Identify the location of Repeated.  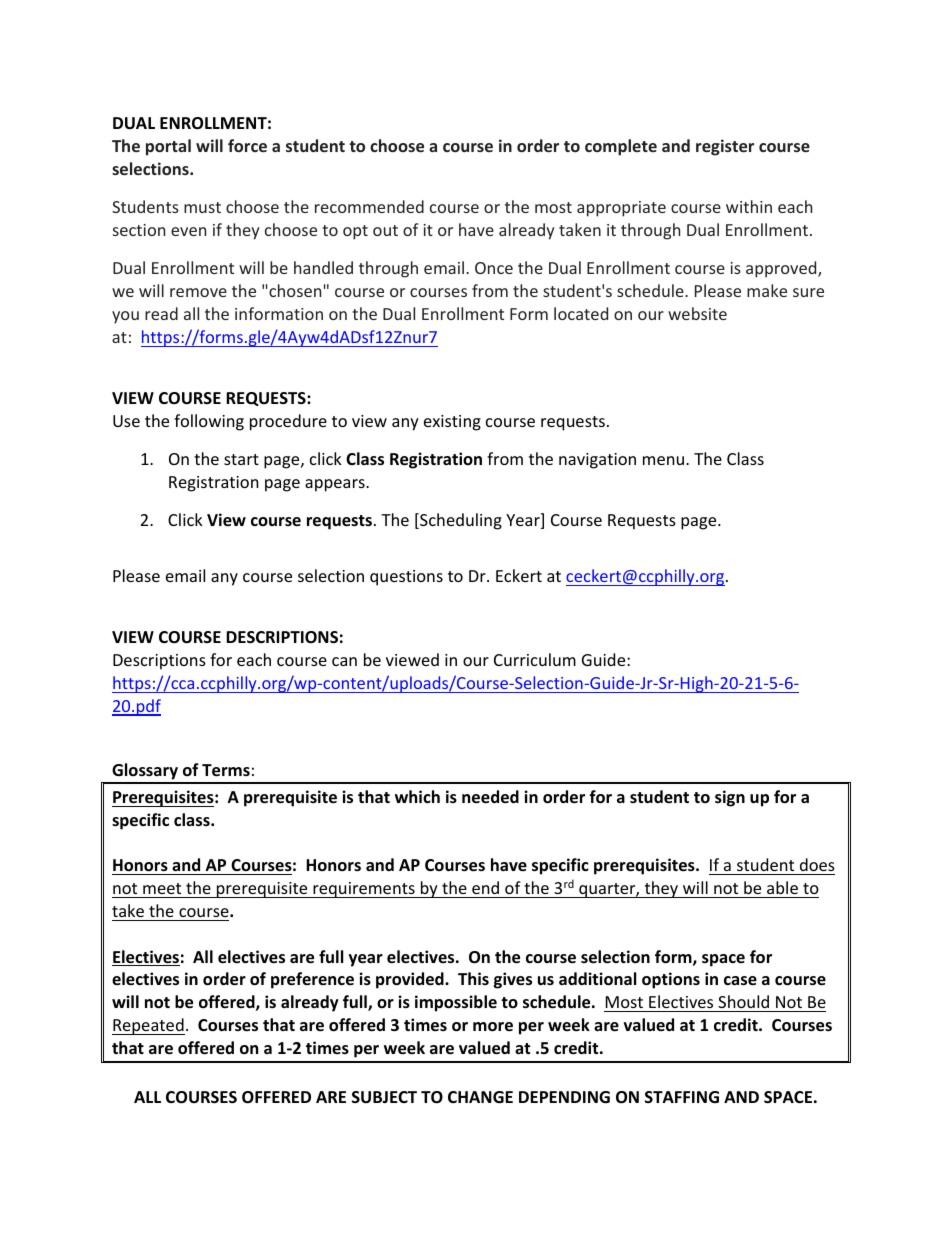
(148, 1026).
